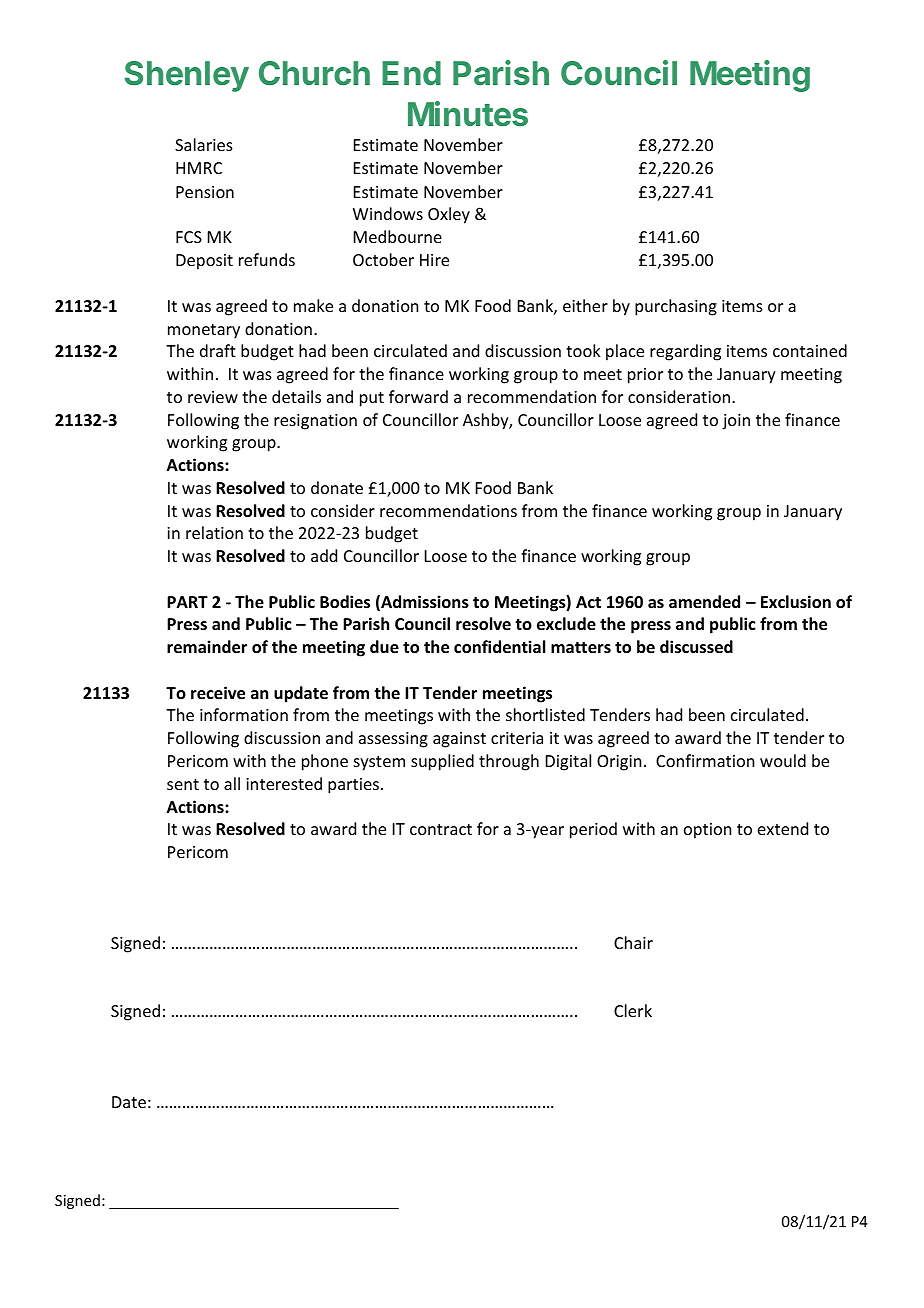 This screenshot has height=1308, width=924. Describe the element at coordinates (314, 73) in the screenshot. I see `Church` at that location.
